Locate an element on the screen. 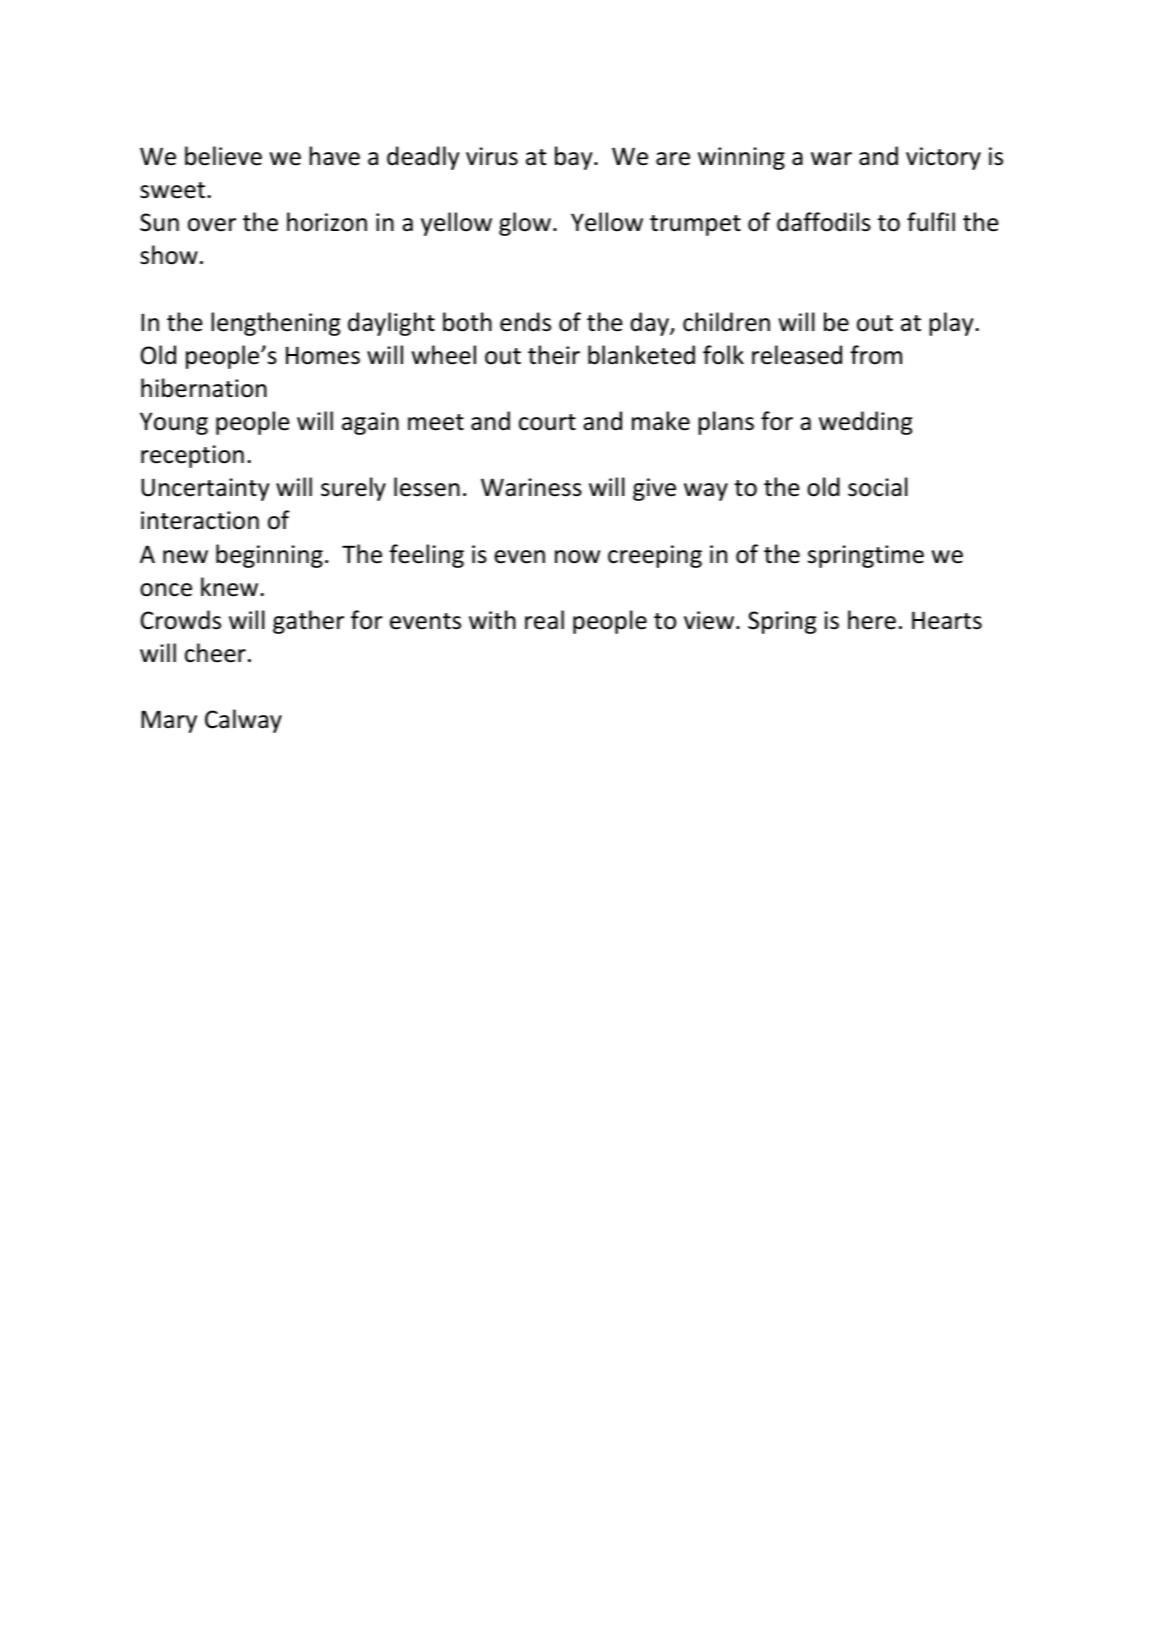  here is located at coordinates (872, 620).
